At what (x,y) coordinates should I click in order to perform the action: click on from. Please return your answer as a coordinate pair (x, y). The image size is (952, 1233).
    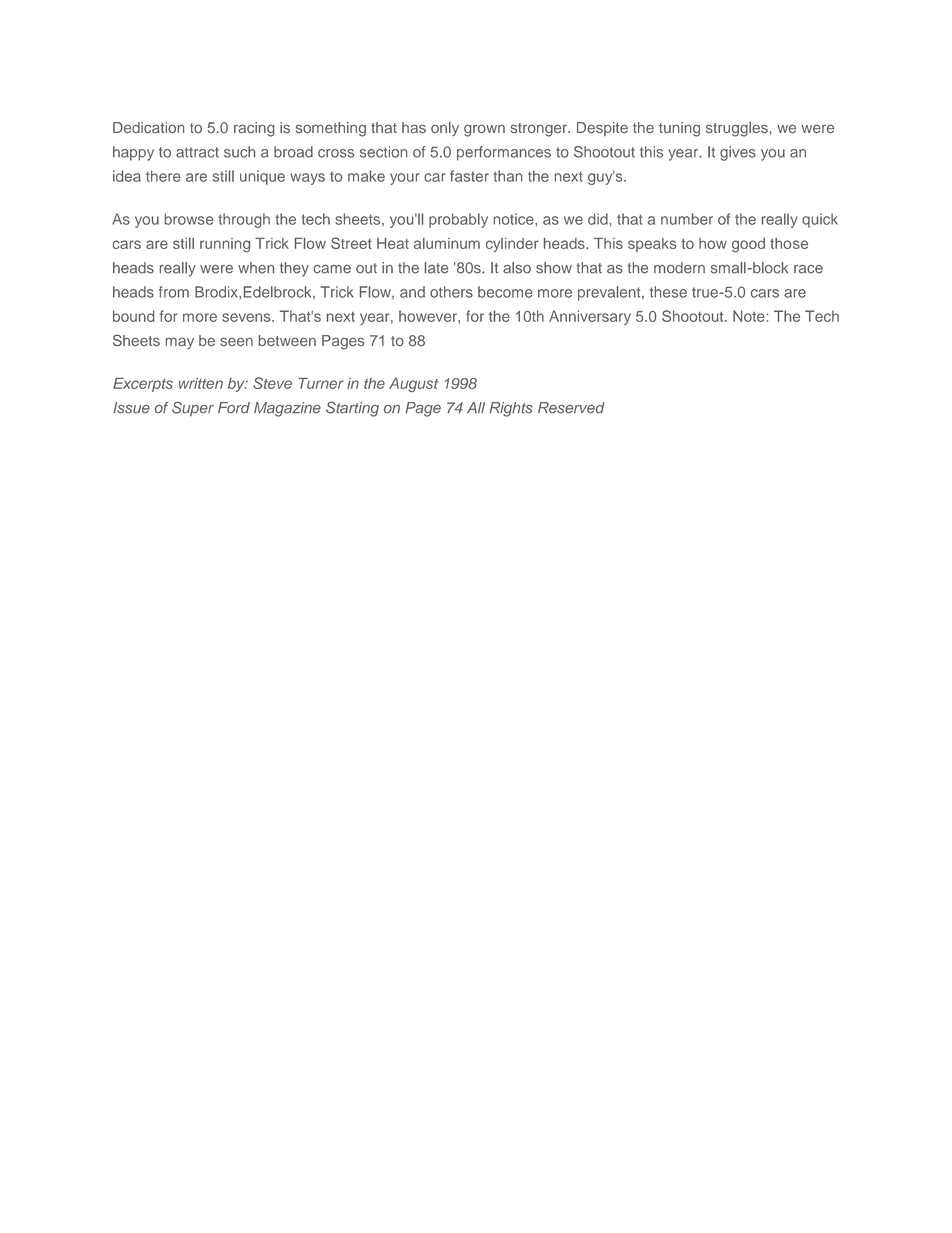
    Looking at the image, I should click on (174, 292).
